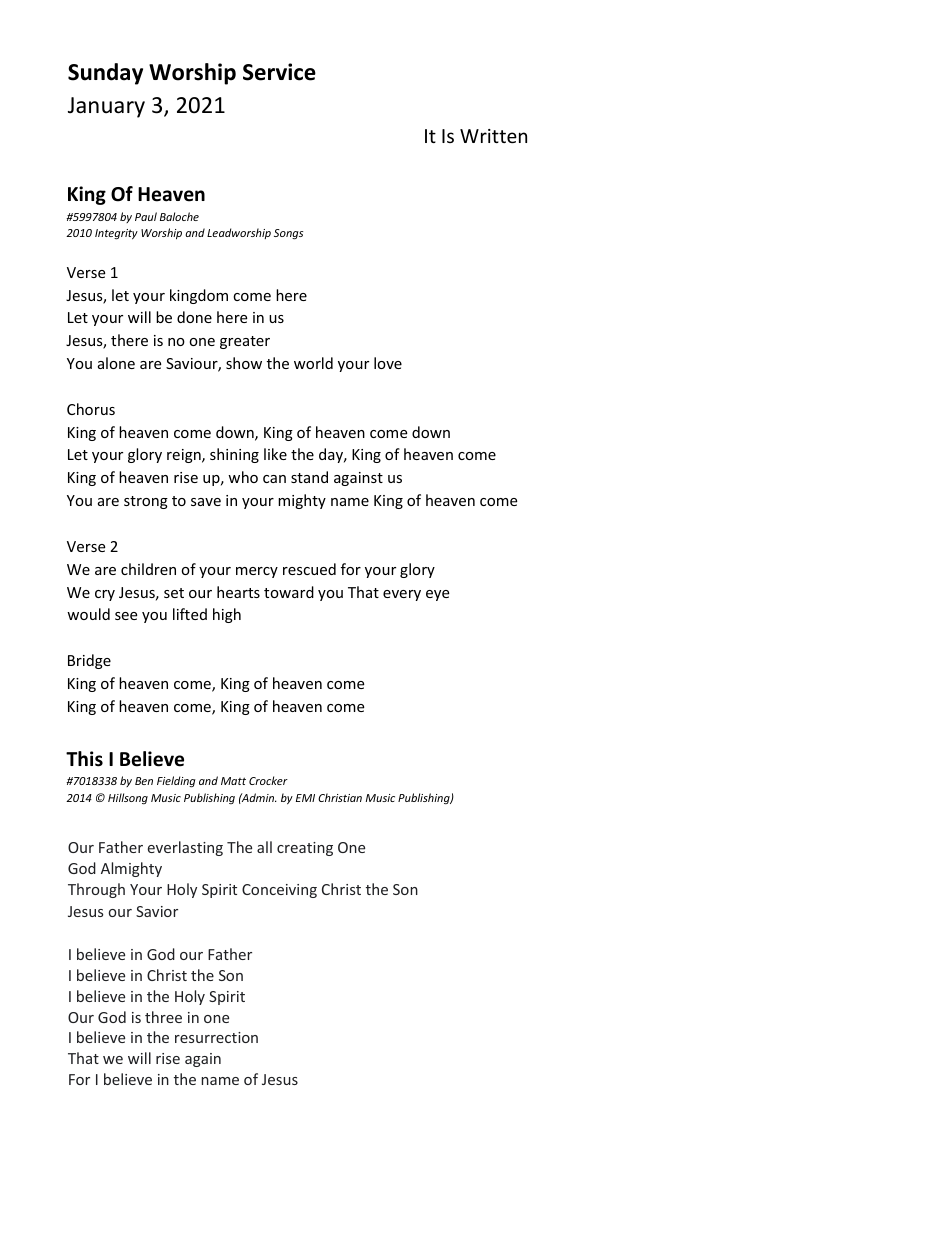 The image size is (952, 1233). I want to click on Crocker, so click(268, 780).
